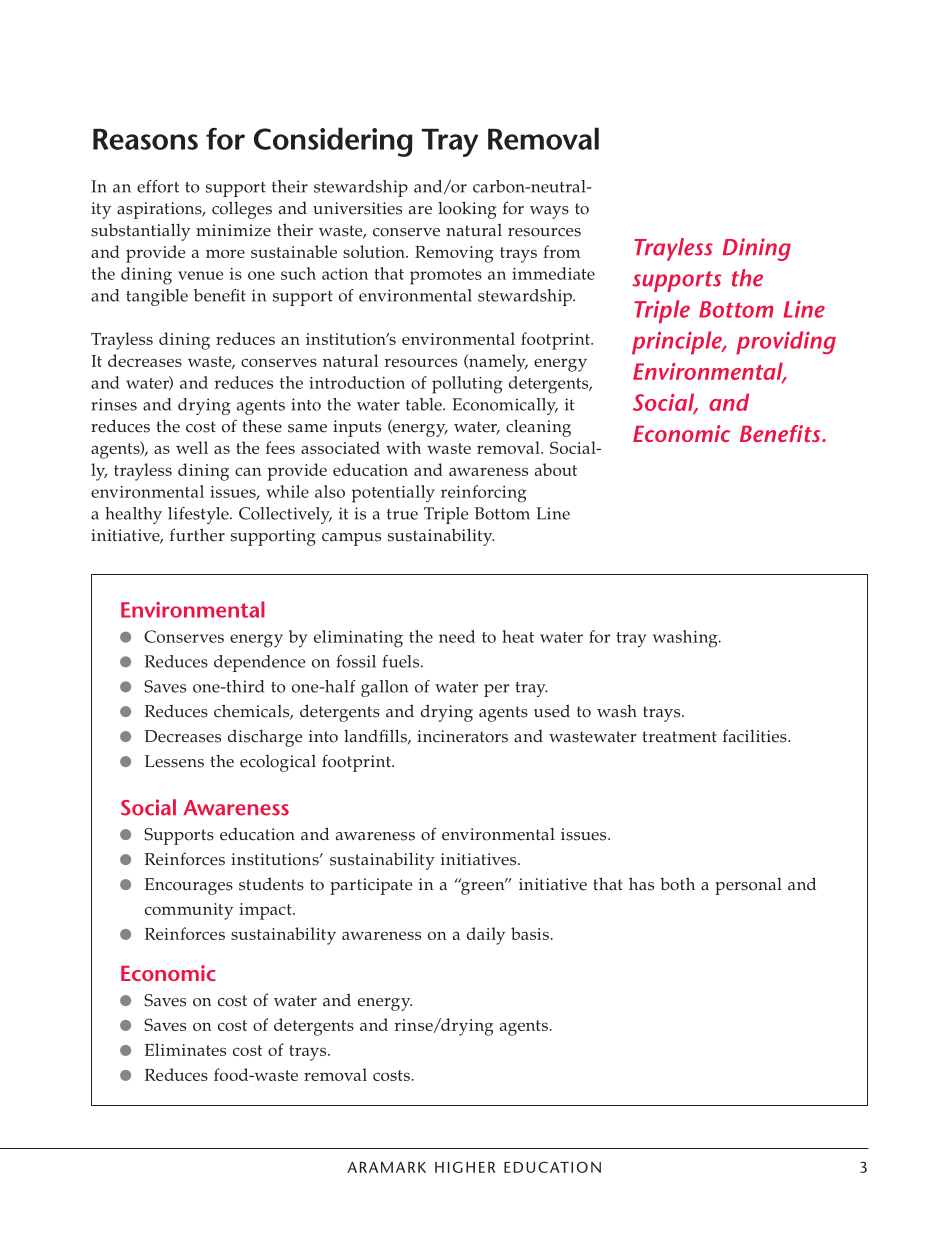  I want to click on reinforcing, so click(484, 494).
